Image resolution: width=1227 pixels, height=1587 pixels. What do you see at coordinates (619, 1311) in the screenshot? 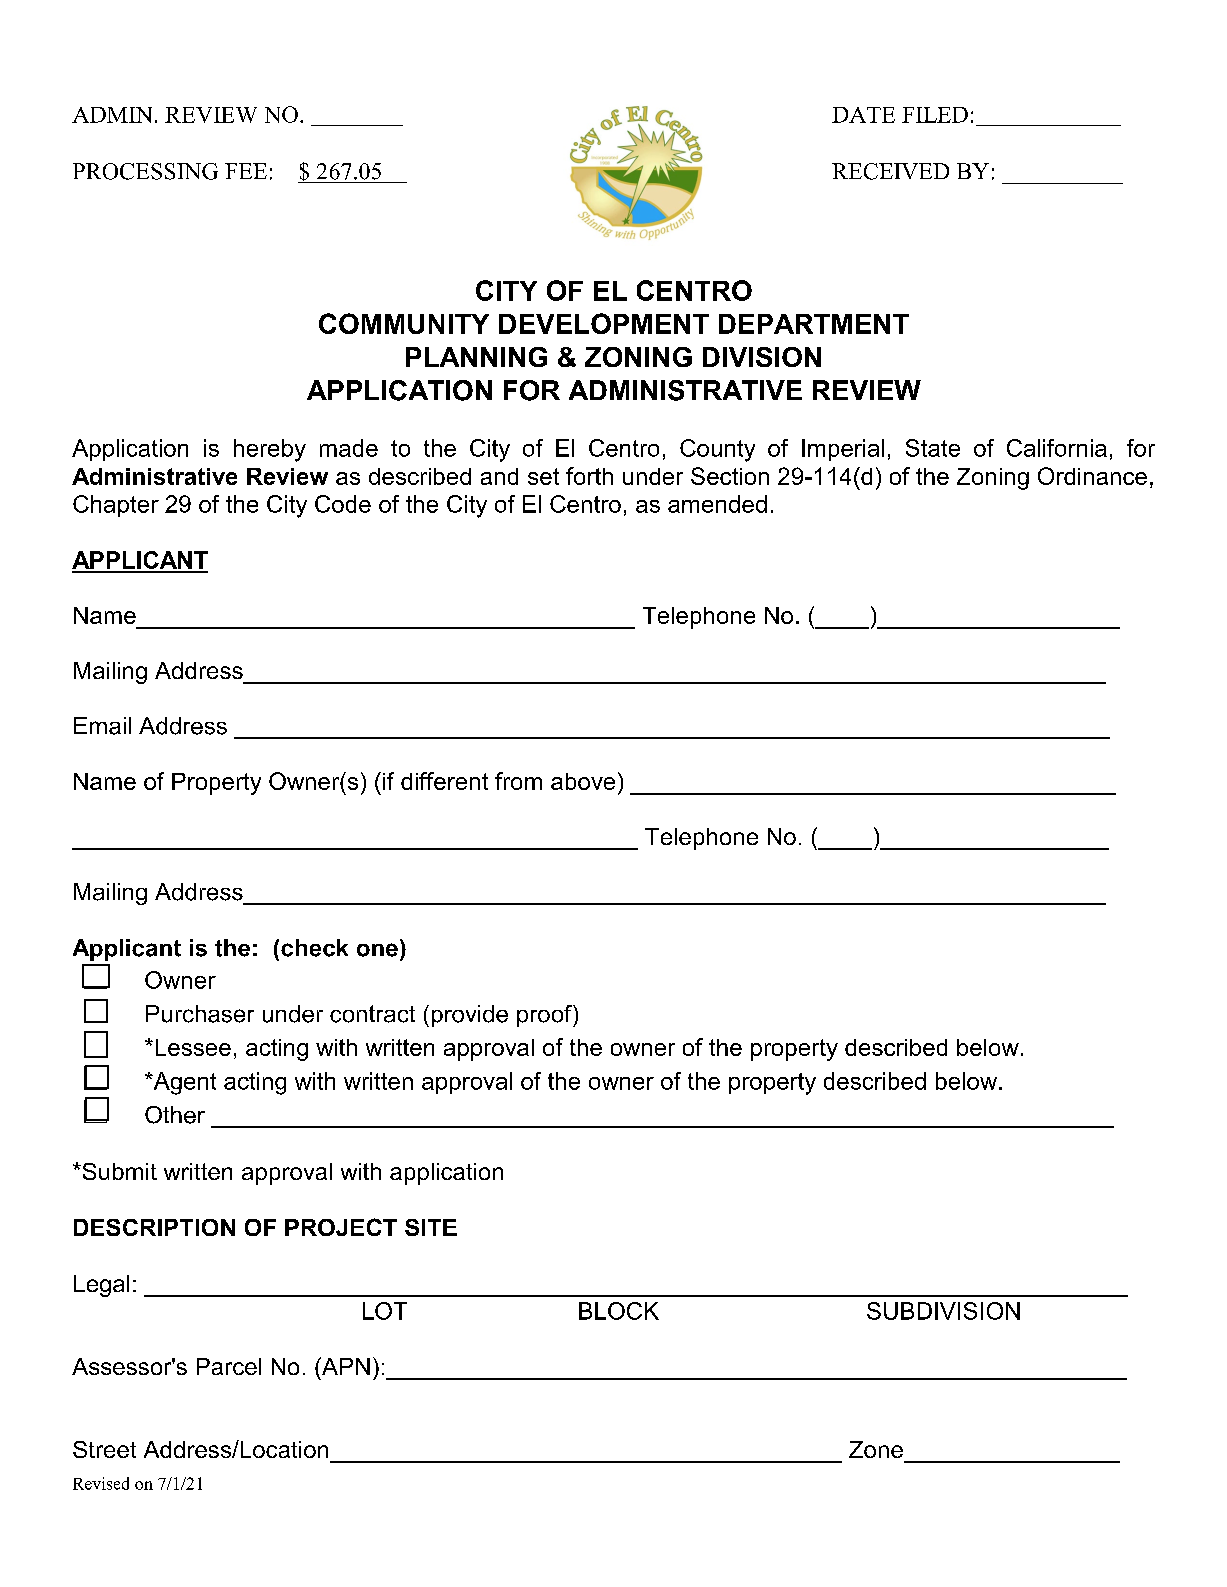
I see `BLOCK` at bounding box center [619, 1311].
